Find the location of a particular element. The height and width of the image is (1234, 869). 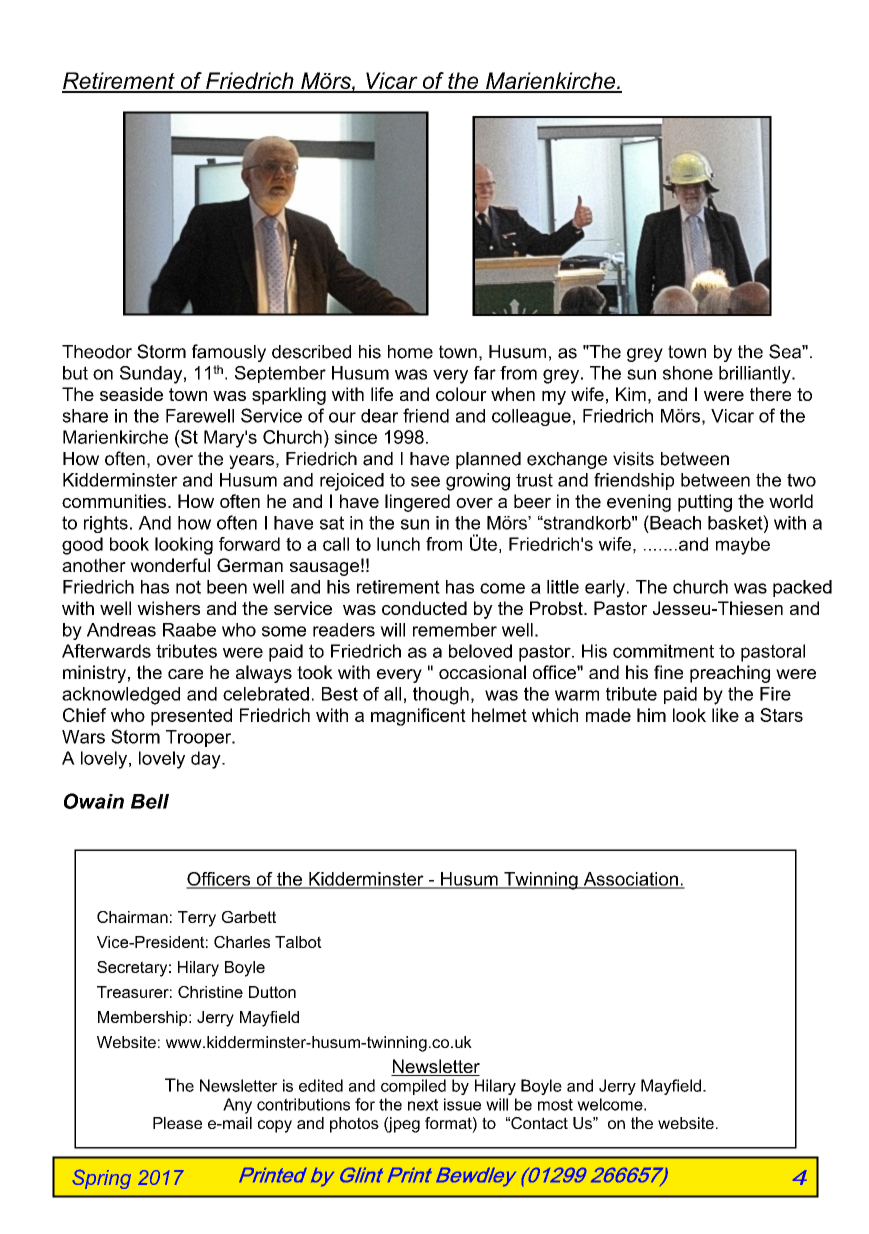

next is located at coordinates (423, 1105).
